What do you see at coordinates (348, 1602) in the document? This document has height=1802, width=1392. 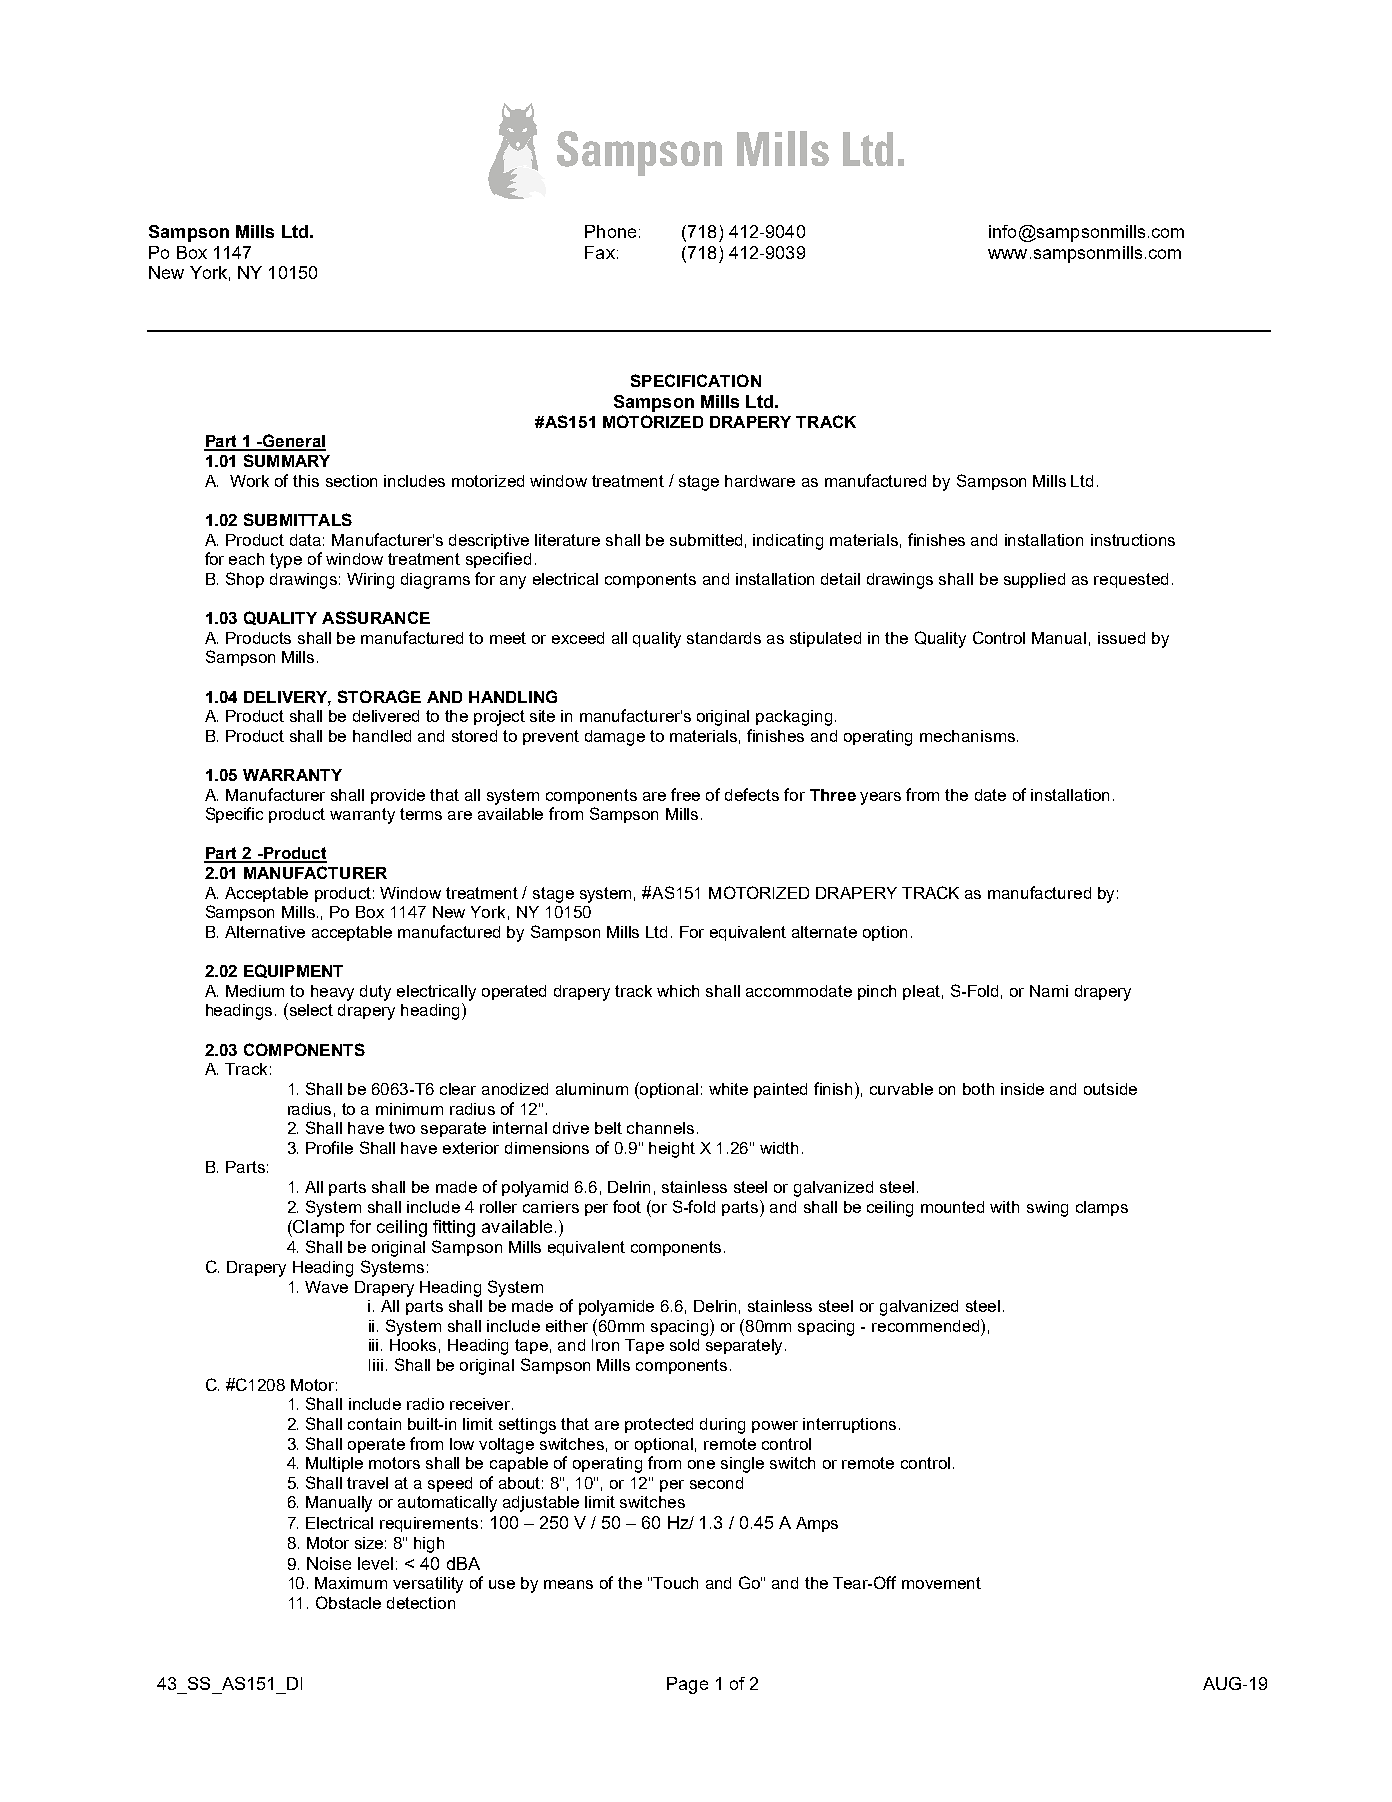 I see `Obstacle` at bounding box center [348, 1602].
